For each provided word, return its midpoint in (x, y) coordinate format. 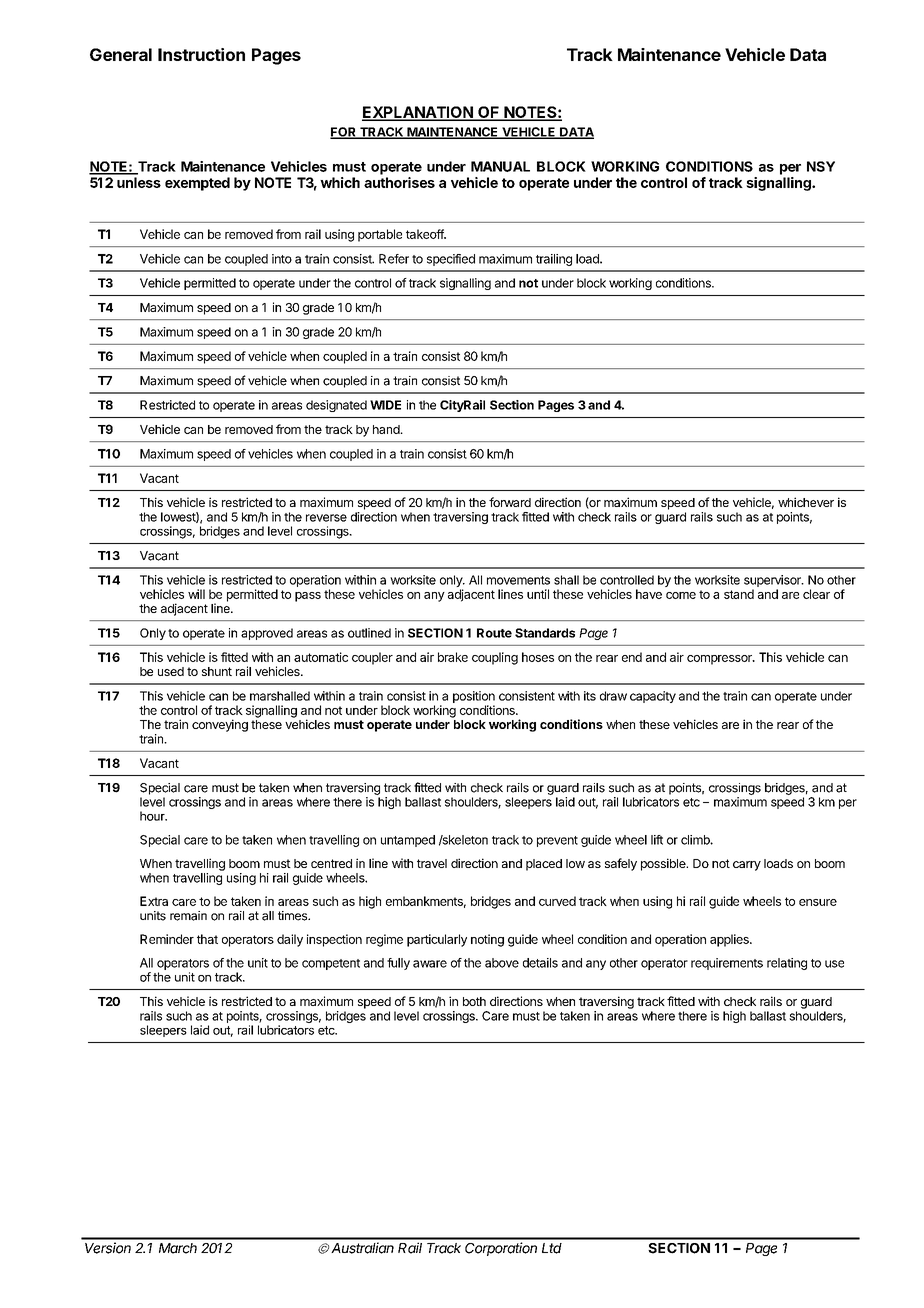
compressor (720, 660)
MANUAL (500, 166)
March (178, 1248)
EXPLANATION (418, 113)
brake (453, 657)
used (171, 671)
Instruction (201, 54)
